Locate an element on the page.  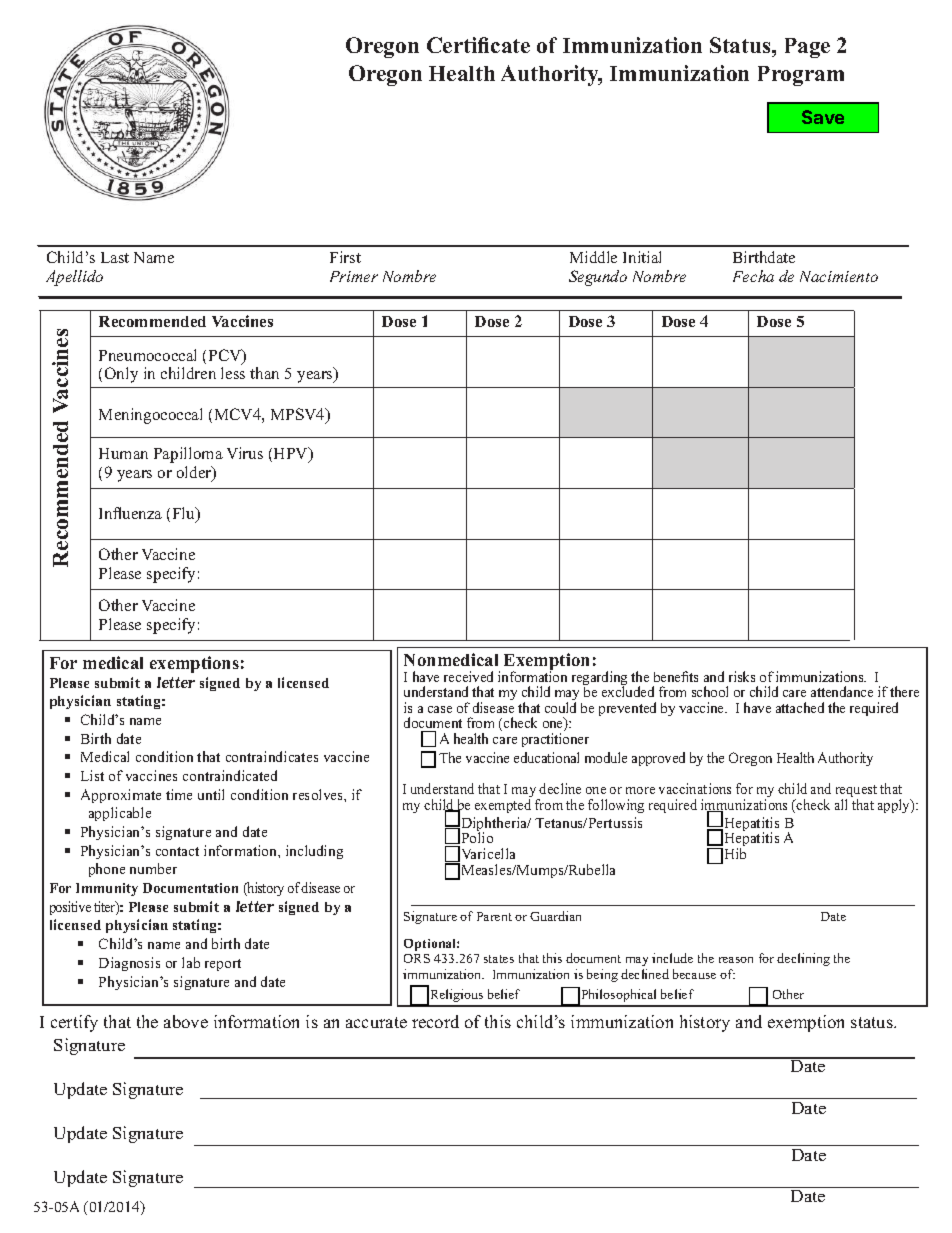
time is located at coordinates (179, 794).
